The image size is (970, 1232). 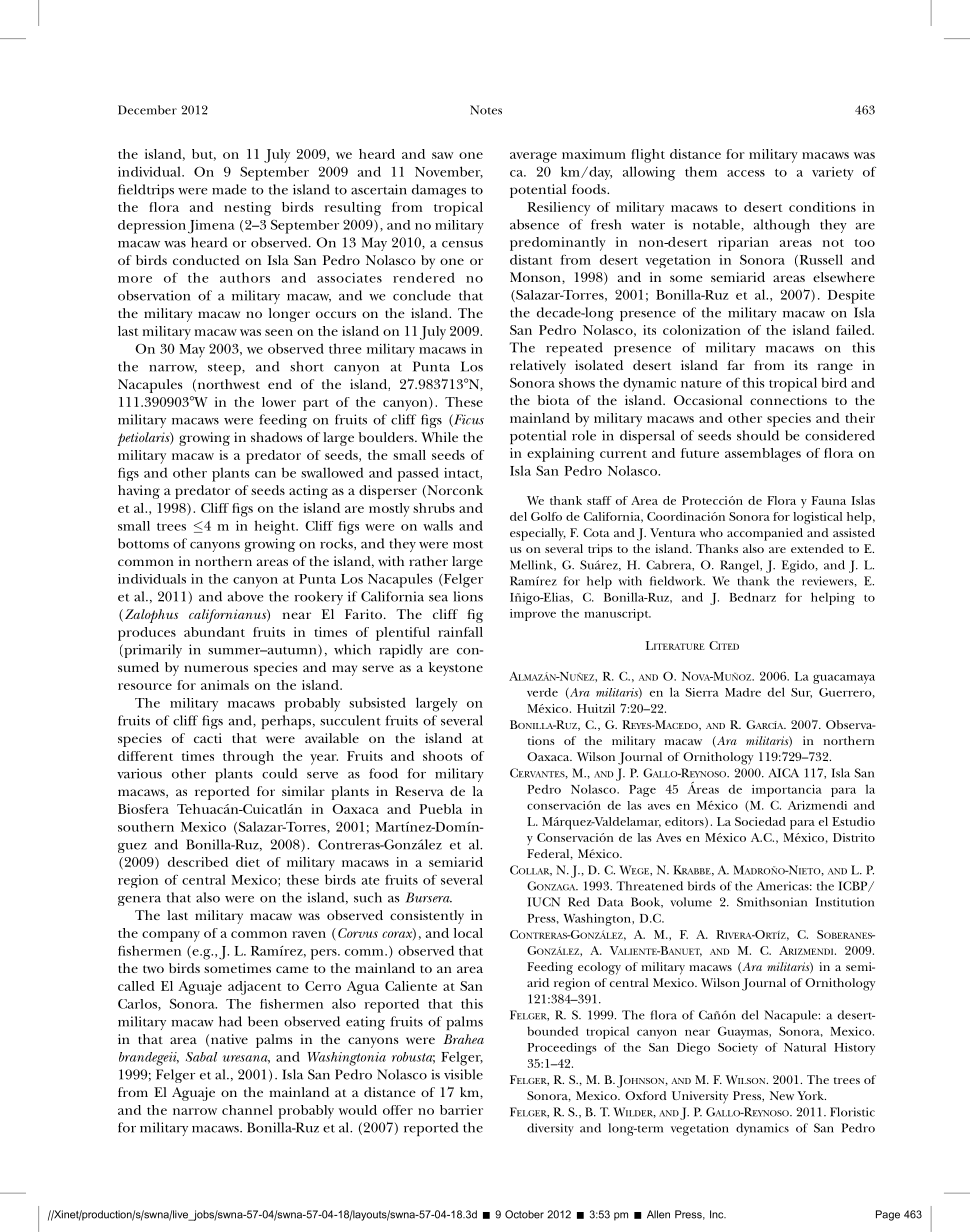 I want to click on should, so click(x=758, y=435).
